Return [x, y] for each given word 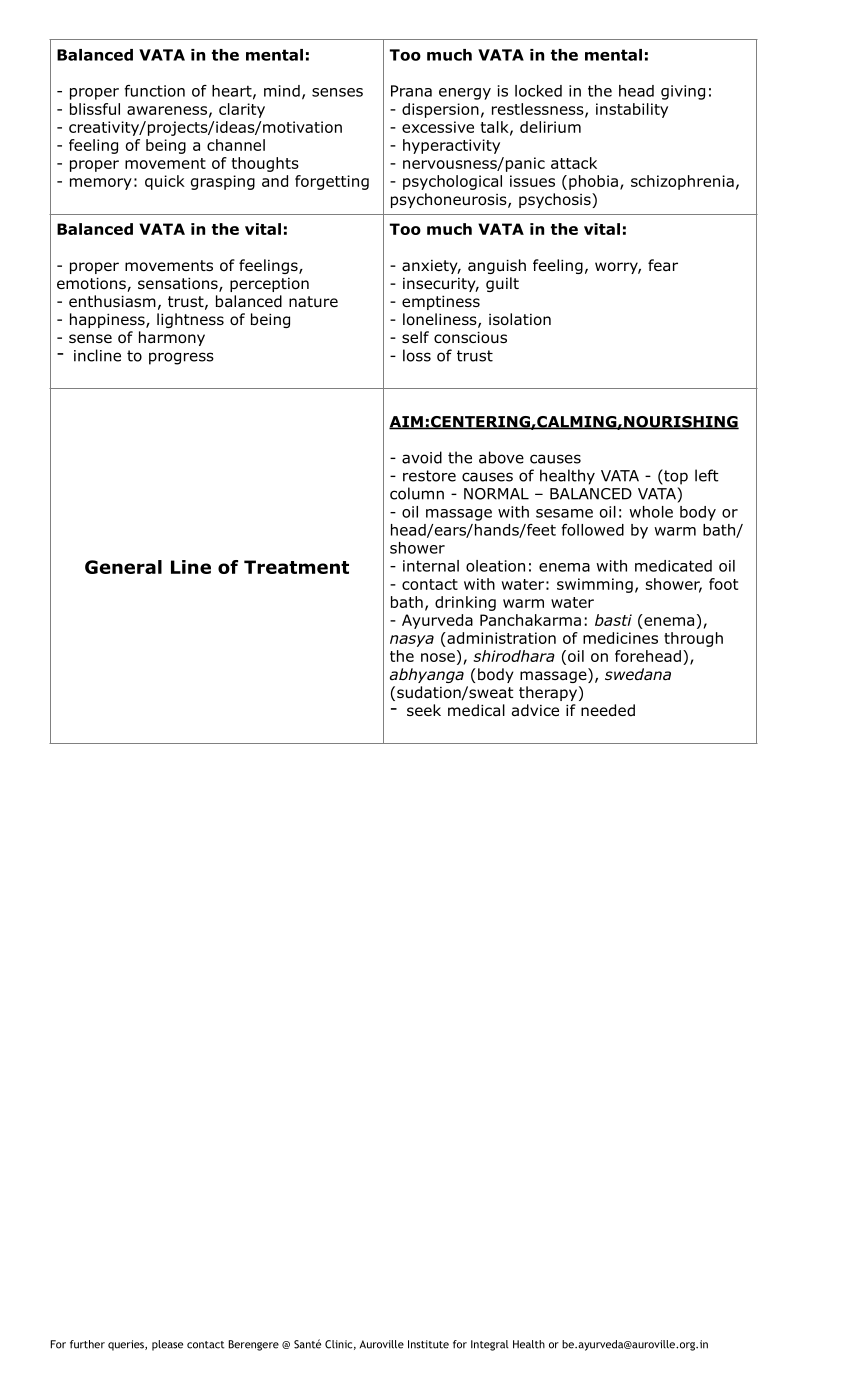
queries [127, 1345]
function [154, 91]
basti [613, 620]
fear [663, 265]
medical [476, 710]
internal [431, 566]
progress [181, 358]
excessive [438, 127]
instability [632, 110]
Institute [428, 1344]
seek [424, 710]
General [123, 567]
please [167, 1345]
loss [417, 355]
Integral [489, 1345]
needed [608, 710]
